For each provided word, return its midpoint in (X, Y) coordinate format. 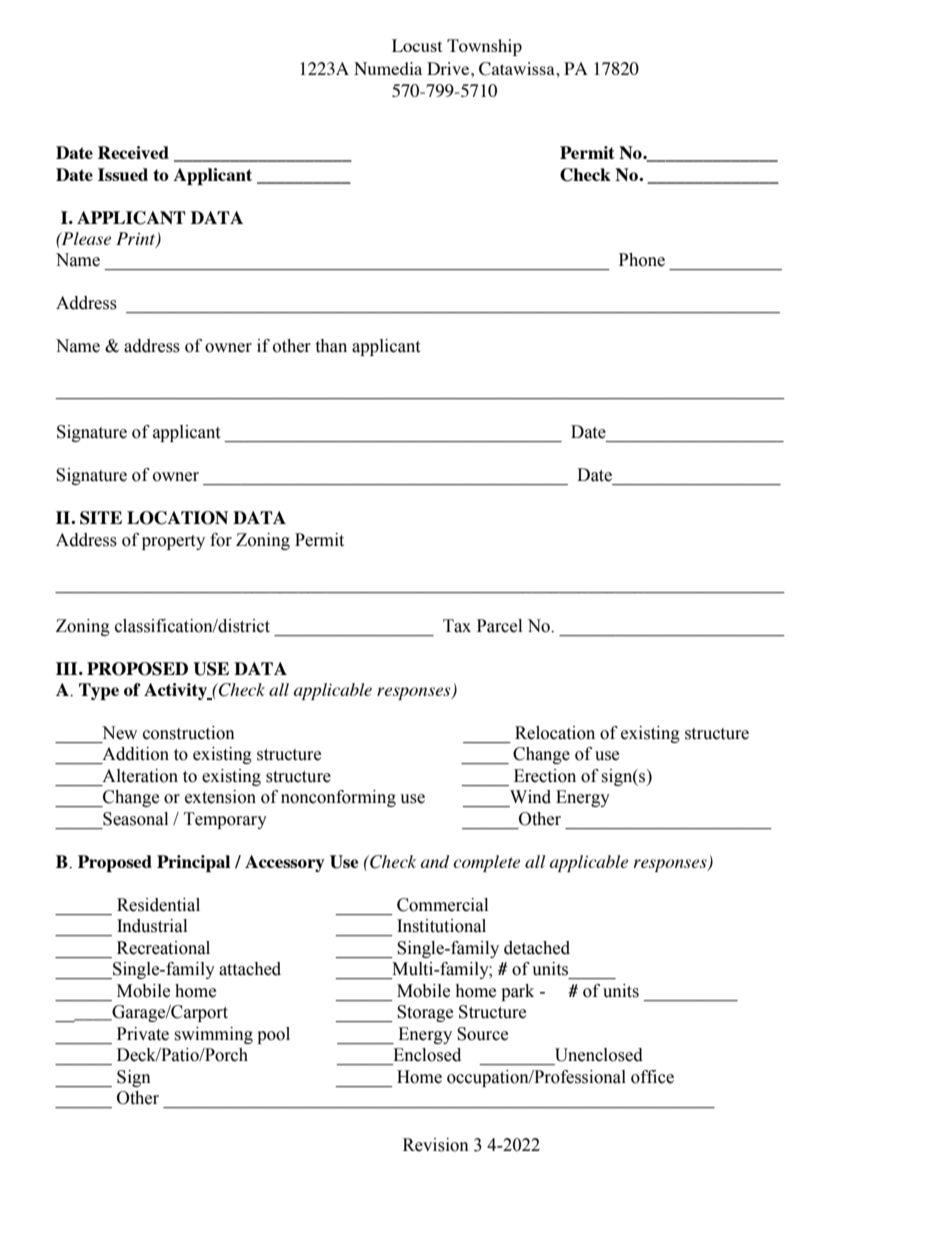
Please (85, 238)
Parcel (499, 626)
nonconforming (338, 798)
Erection (545, 776)
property (173, 542)
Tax (457, 626)
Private (143, 1034)
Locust (417, 45)
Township (484, 47)
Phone (642, 260)
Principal (193, 863)
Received (133, 152)
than (331, 346)
